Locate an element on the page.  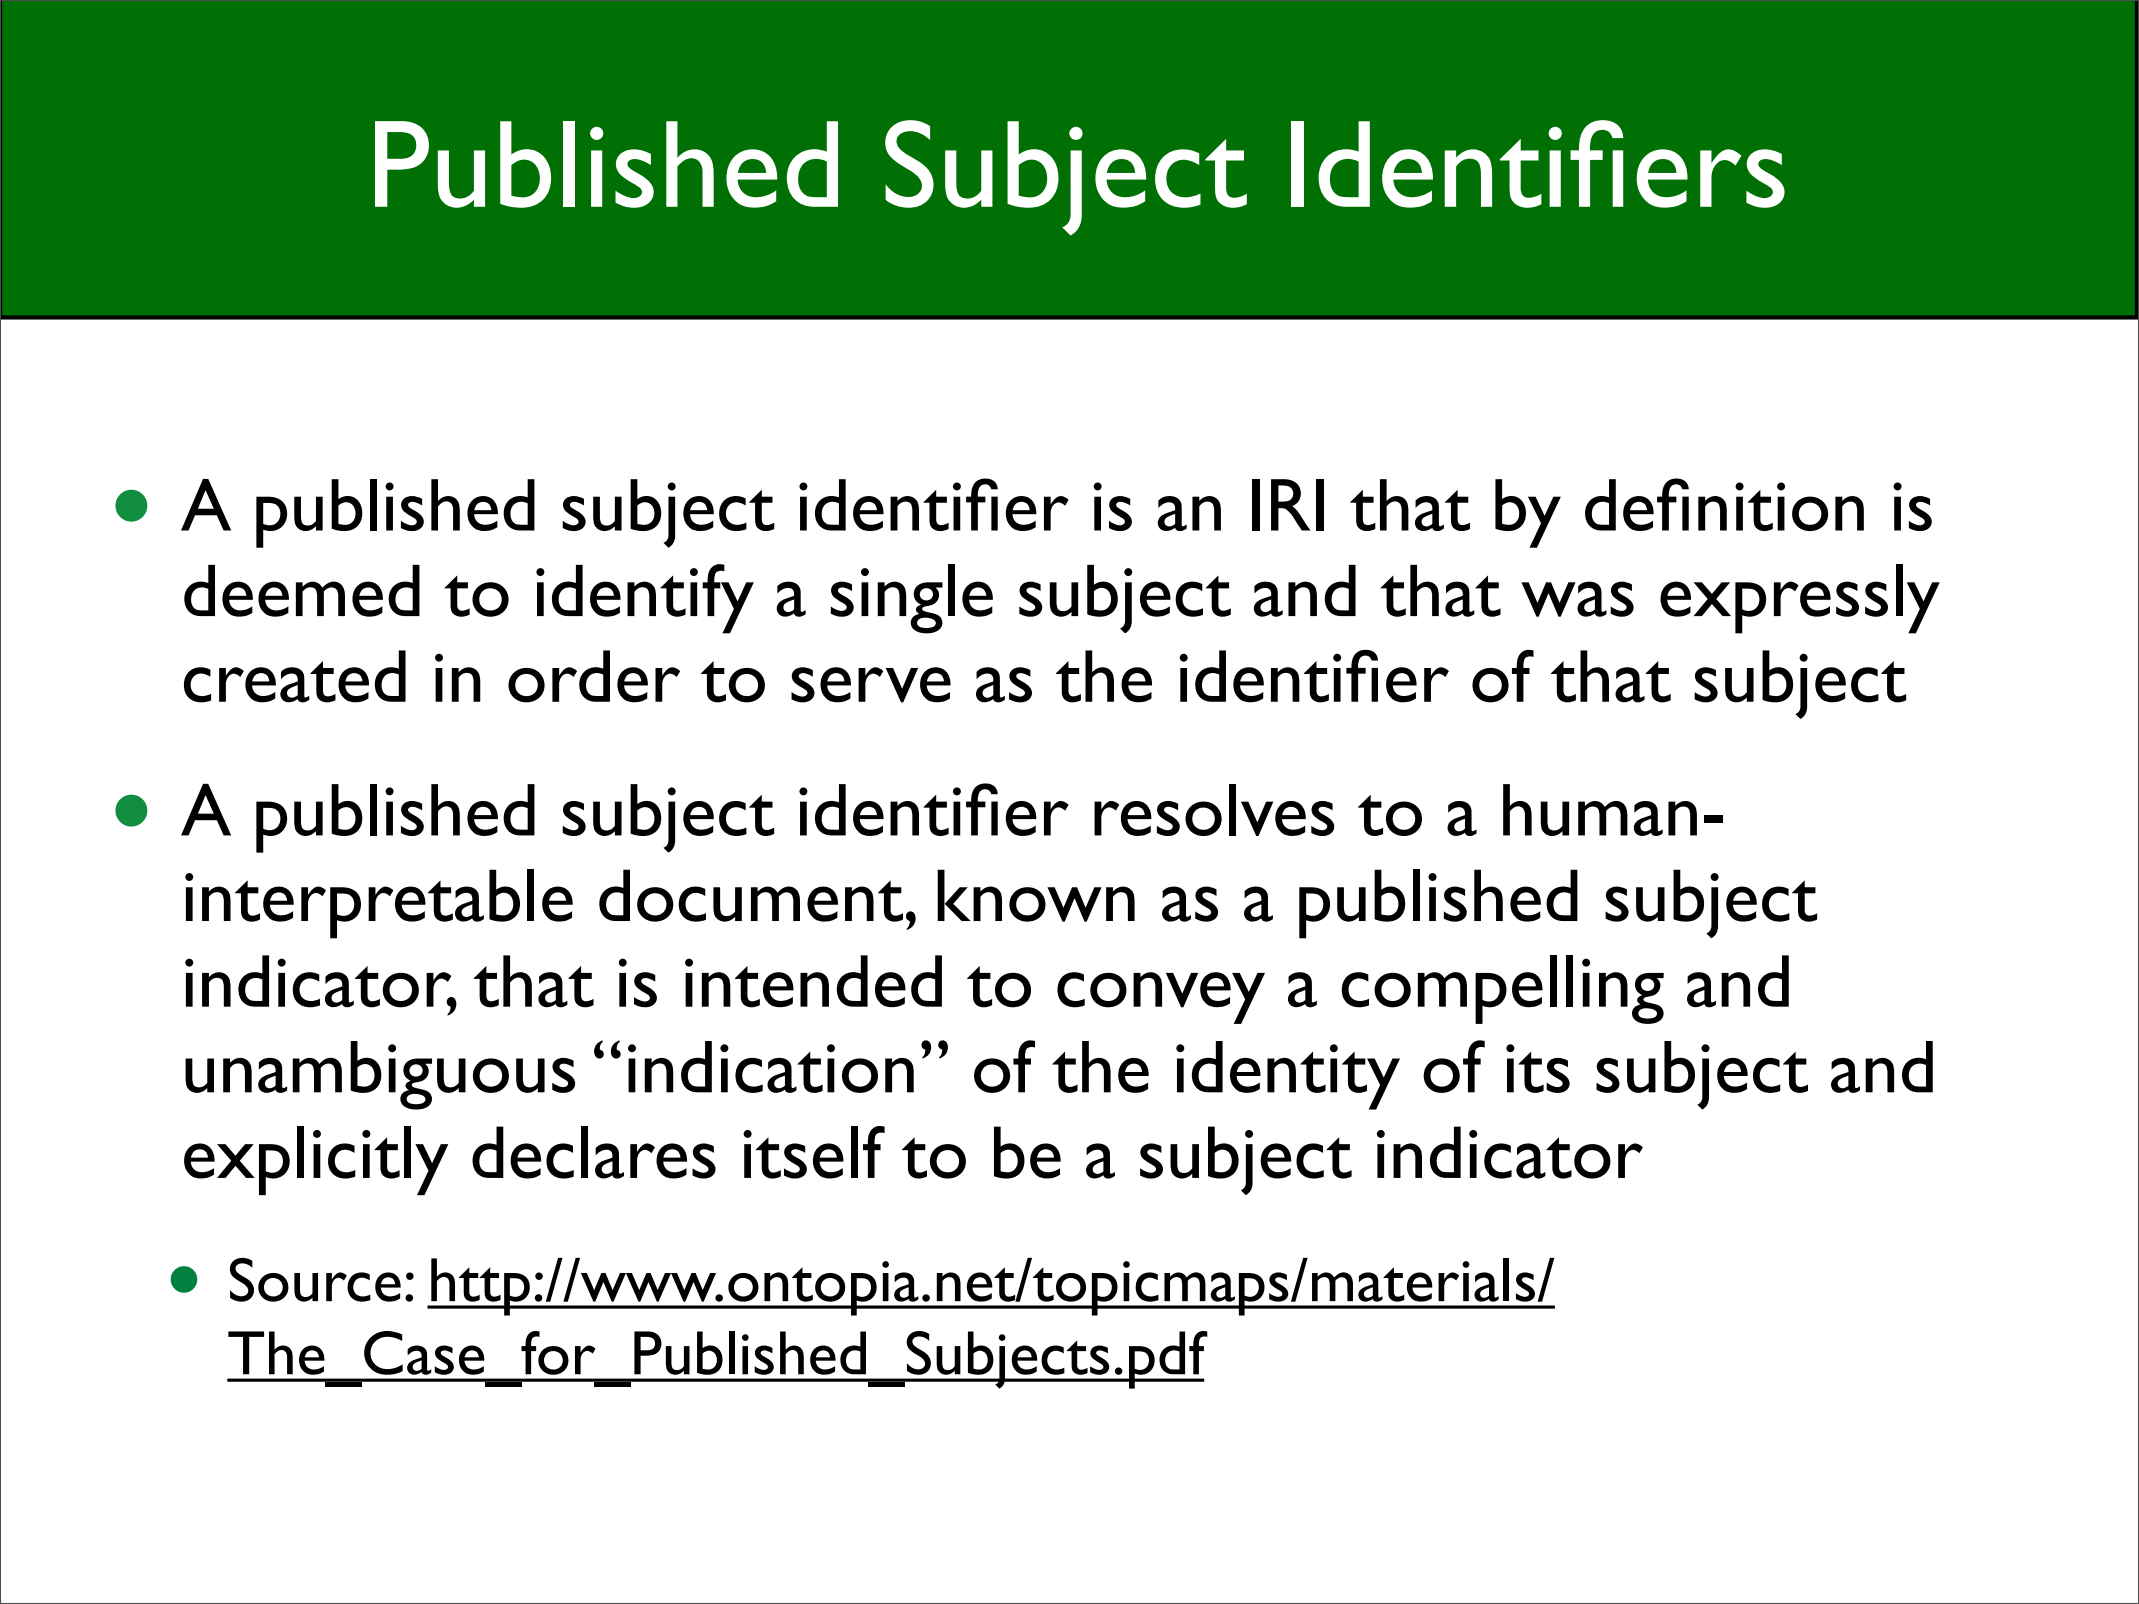
single is located at coordinates (912, 599).
